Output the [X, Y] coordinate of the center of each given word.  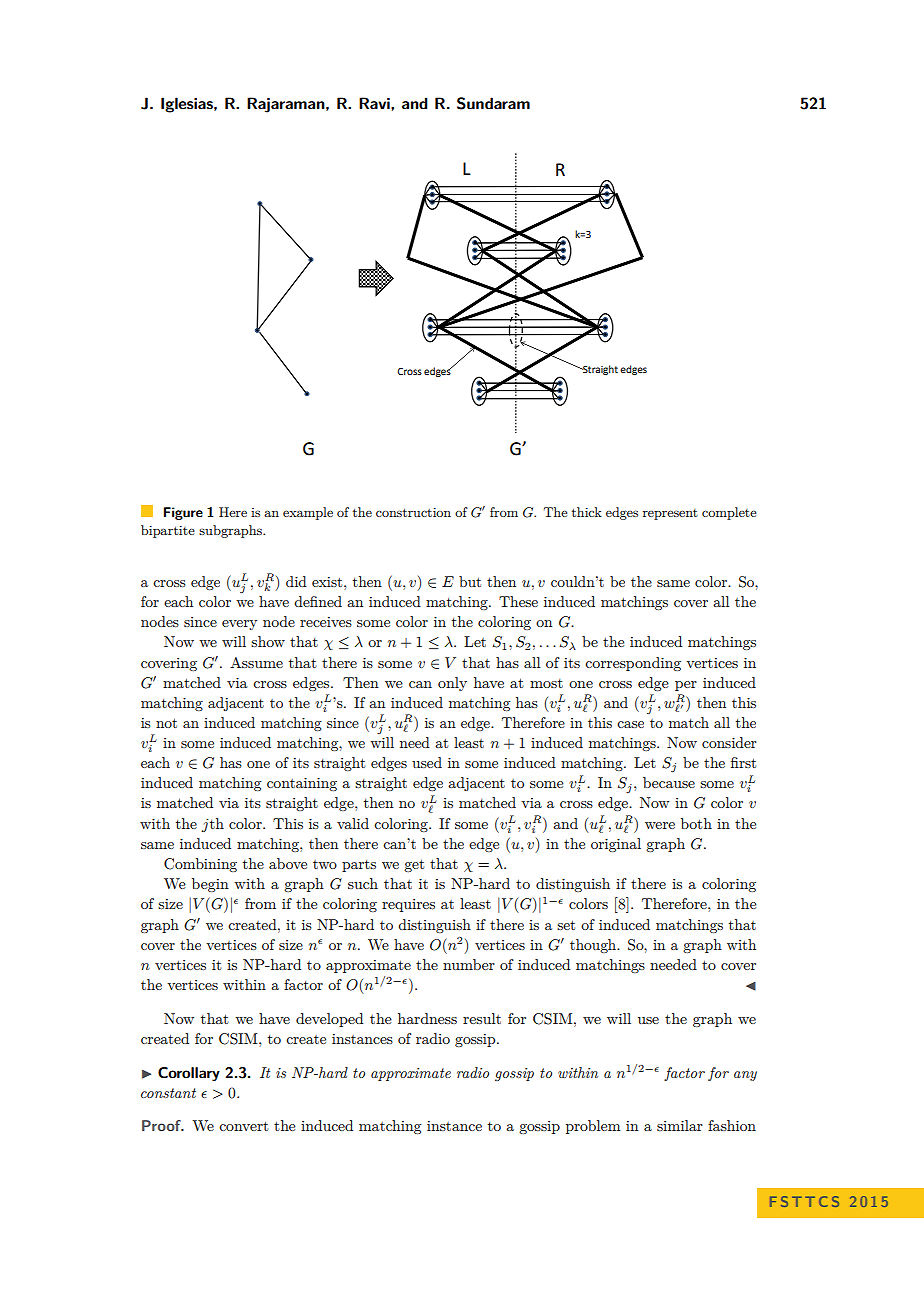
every [239, 625]
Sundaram [493, 103]
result [482, 1018]
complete [729, 513]
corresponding [633, 664]
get [414, 865]
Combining [200, 865]
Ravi [375, 103]
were [660, 825]
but [470, 581]
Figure [183, 513]
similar [680, 1125]
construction [413, 512]
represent [670, 514]
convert [244, 1126]
